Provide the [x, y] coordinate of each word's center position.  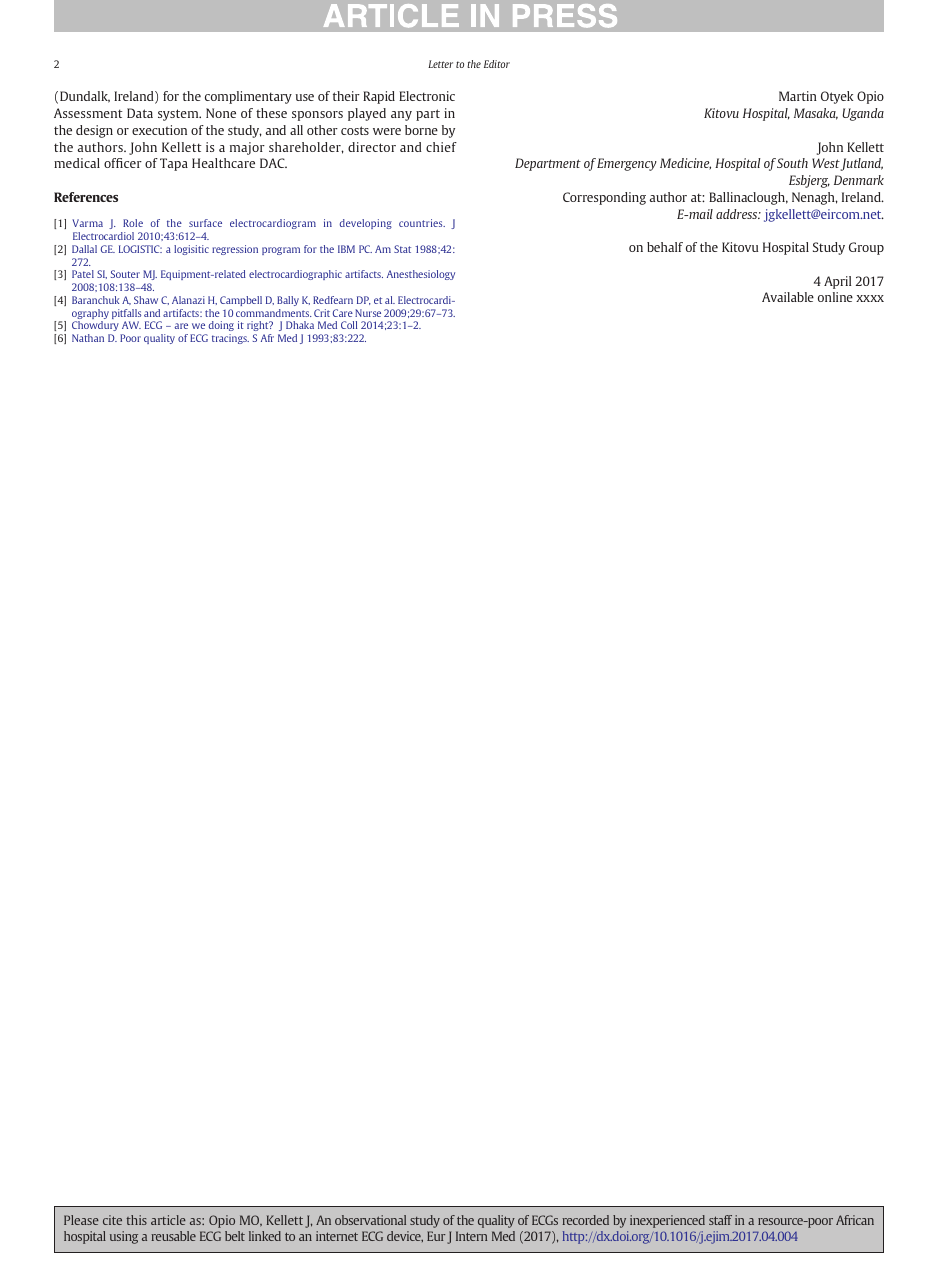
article [168, 1220]
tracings [230, 339]
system [179, 115]
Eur [436, 1236]
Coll [349, 325]
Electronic [427, 96]
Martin [798, 96]
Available [788, 297]
